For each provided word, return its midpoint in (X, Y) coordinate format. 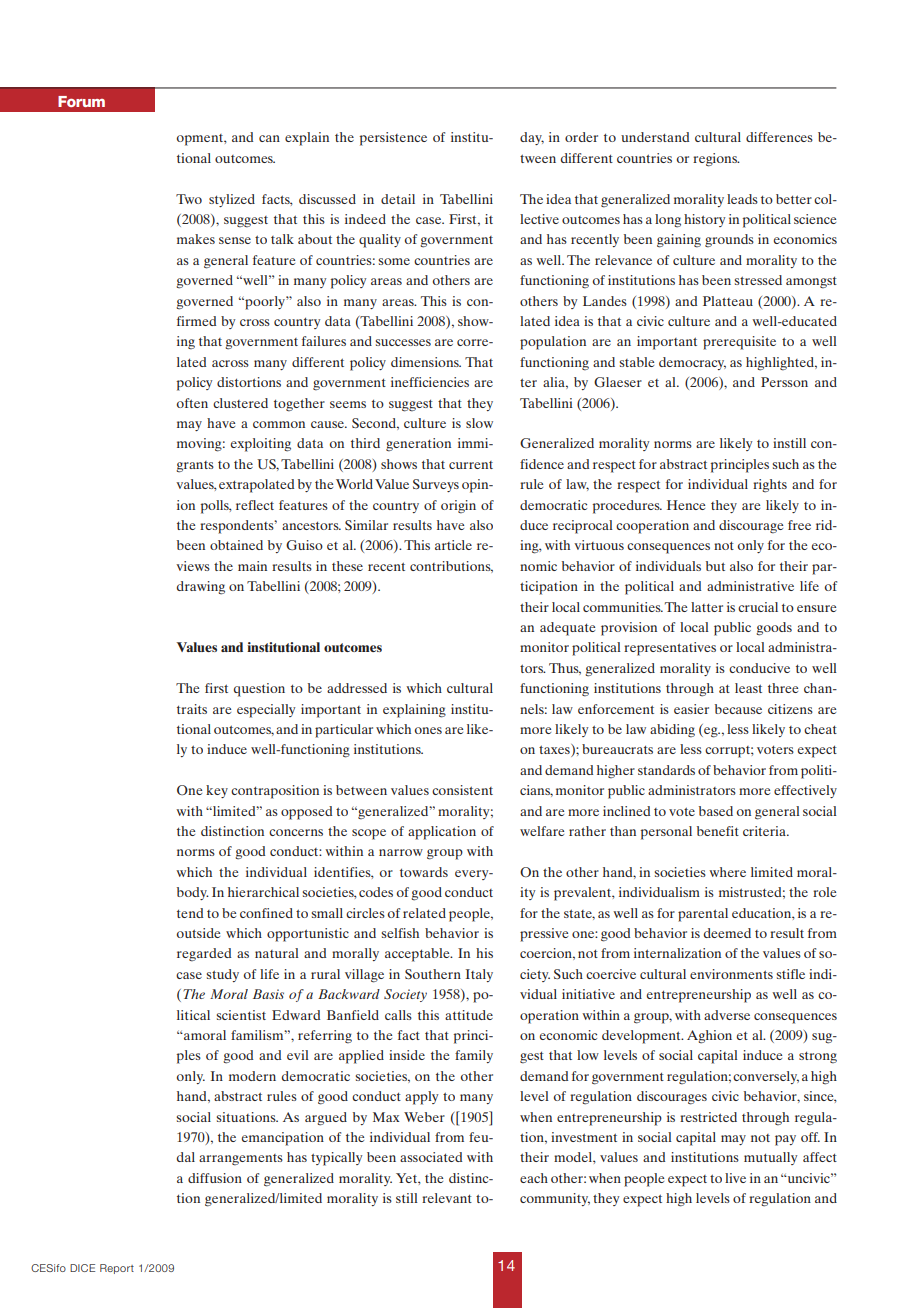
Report (117, 1269)
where (727, 872)
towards (424, 872)
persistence (393, 139)
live (735, 1178)
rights (770, 486)
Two (189, 199)
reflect (255, 505)
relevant (447, 1198)
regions (716, 160)
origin (458, 507)
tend (190, 913)
